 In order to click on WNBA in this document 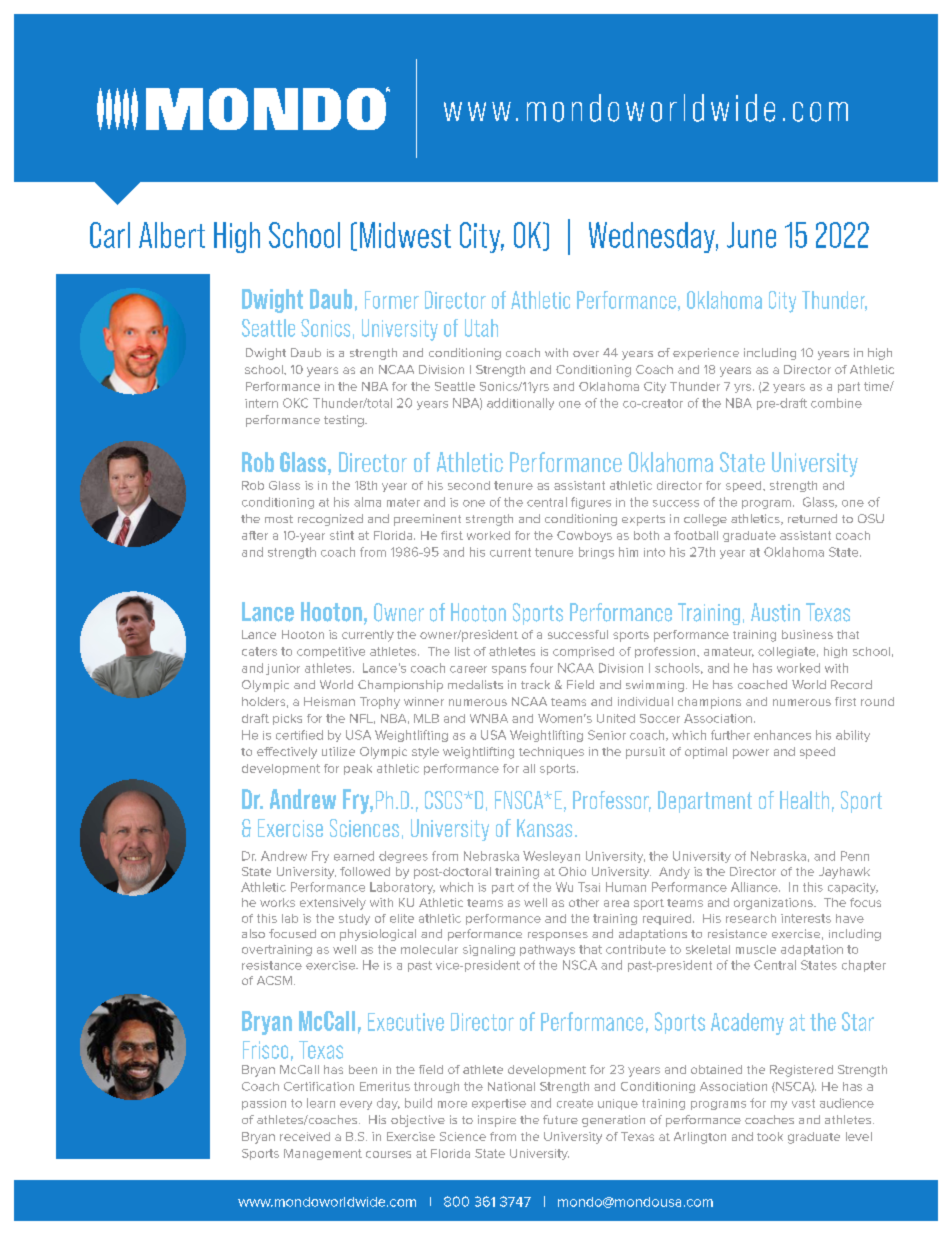, I will do `click(489, 718)`.
